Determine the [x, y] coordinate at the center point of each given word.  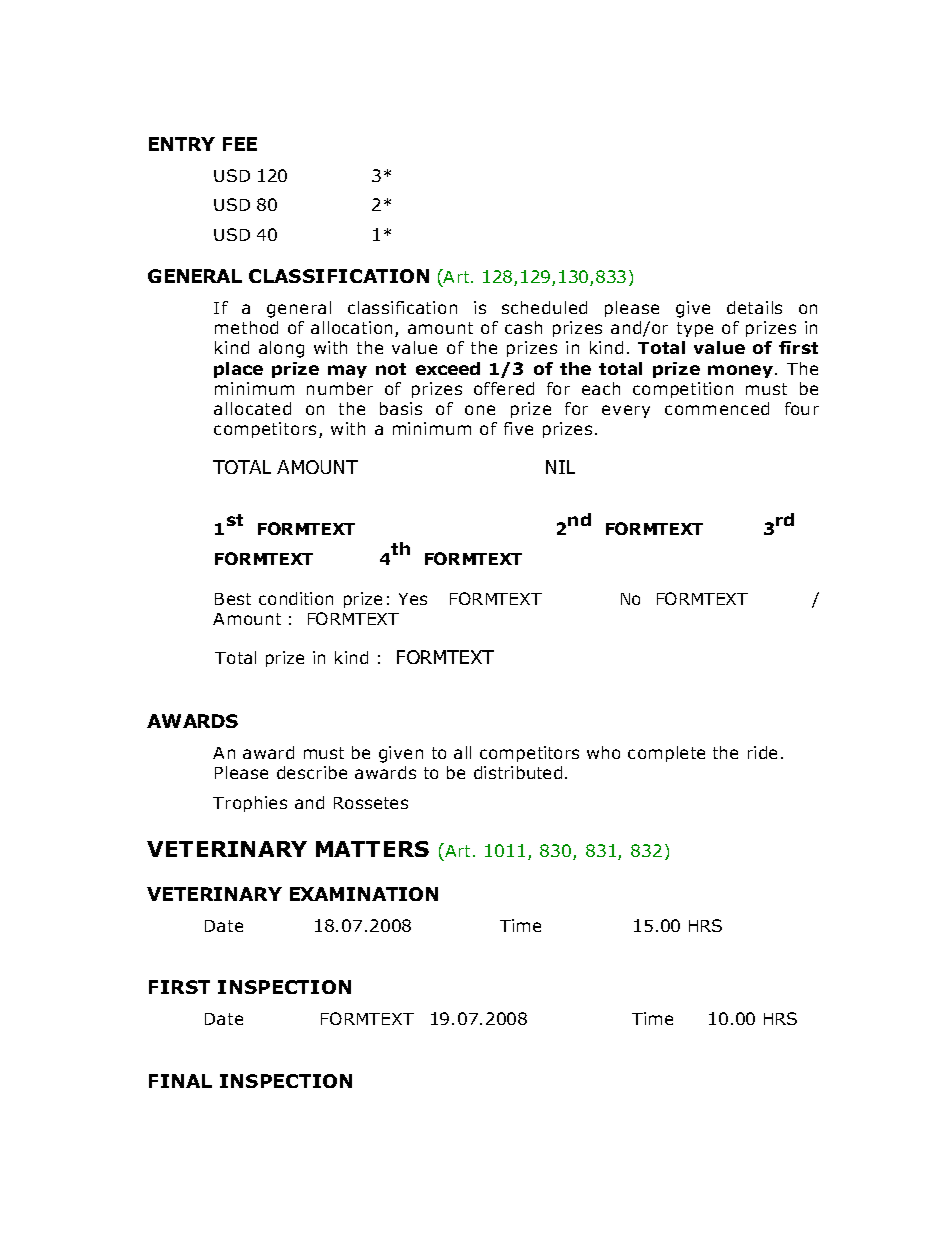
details [754, 307]
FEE [240, 144]
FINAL [180, 1081]
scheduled [544, 307]
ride [762, 752]
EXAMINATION [364, 894]
